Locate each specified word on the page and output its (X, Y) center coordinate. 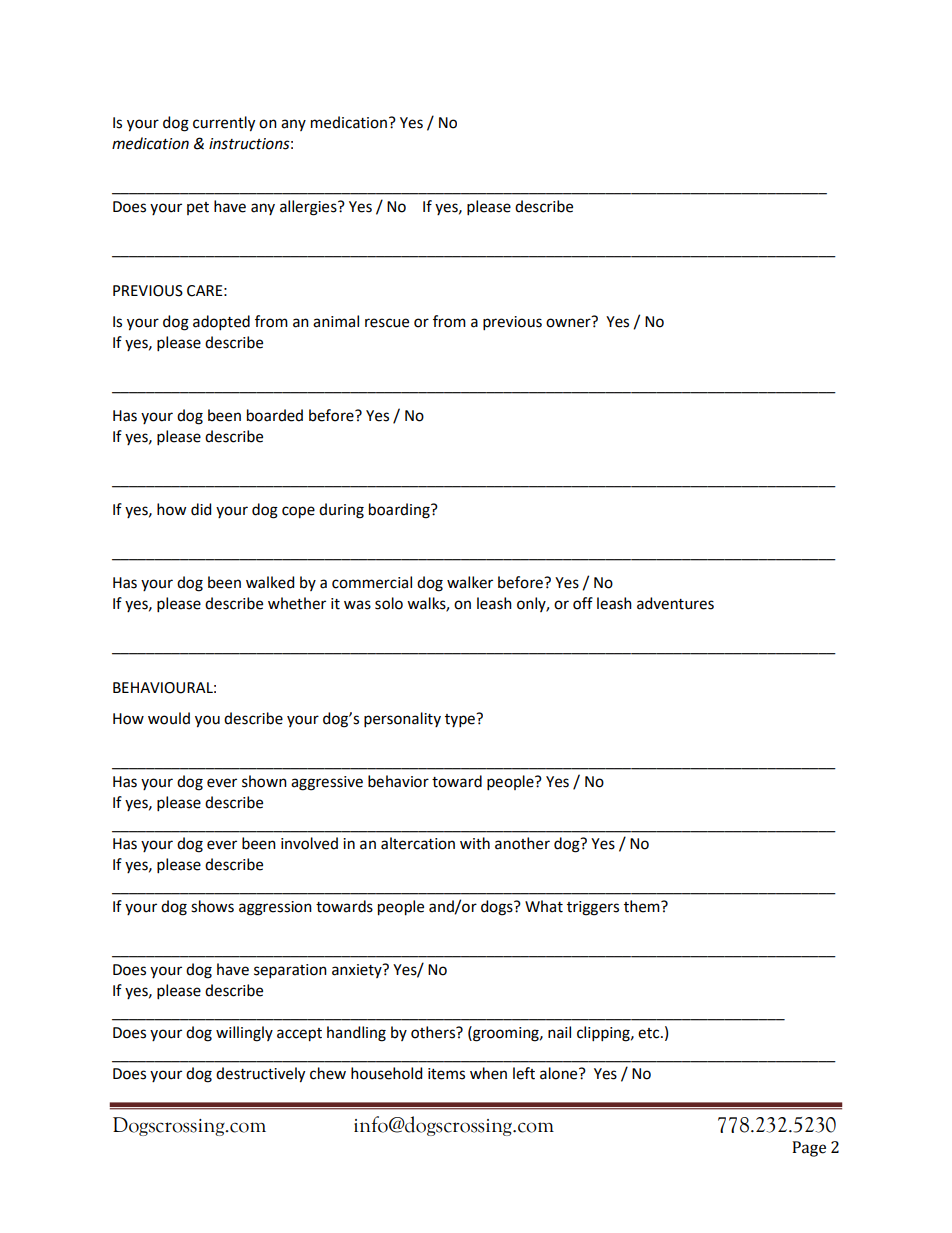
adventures (675, 603)
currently (224, 124)
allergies (309, 208)
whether (297, 603)
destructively (260, 1075)
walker (470, 582)
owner (569, 322)
